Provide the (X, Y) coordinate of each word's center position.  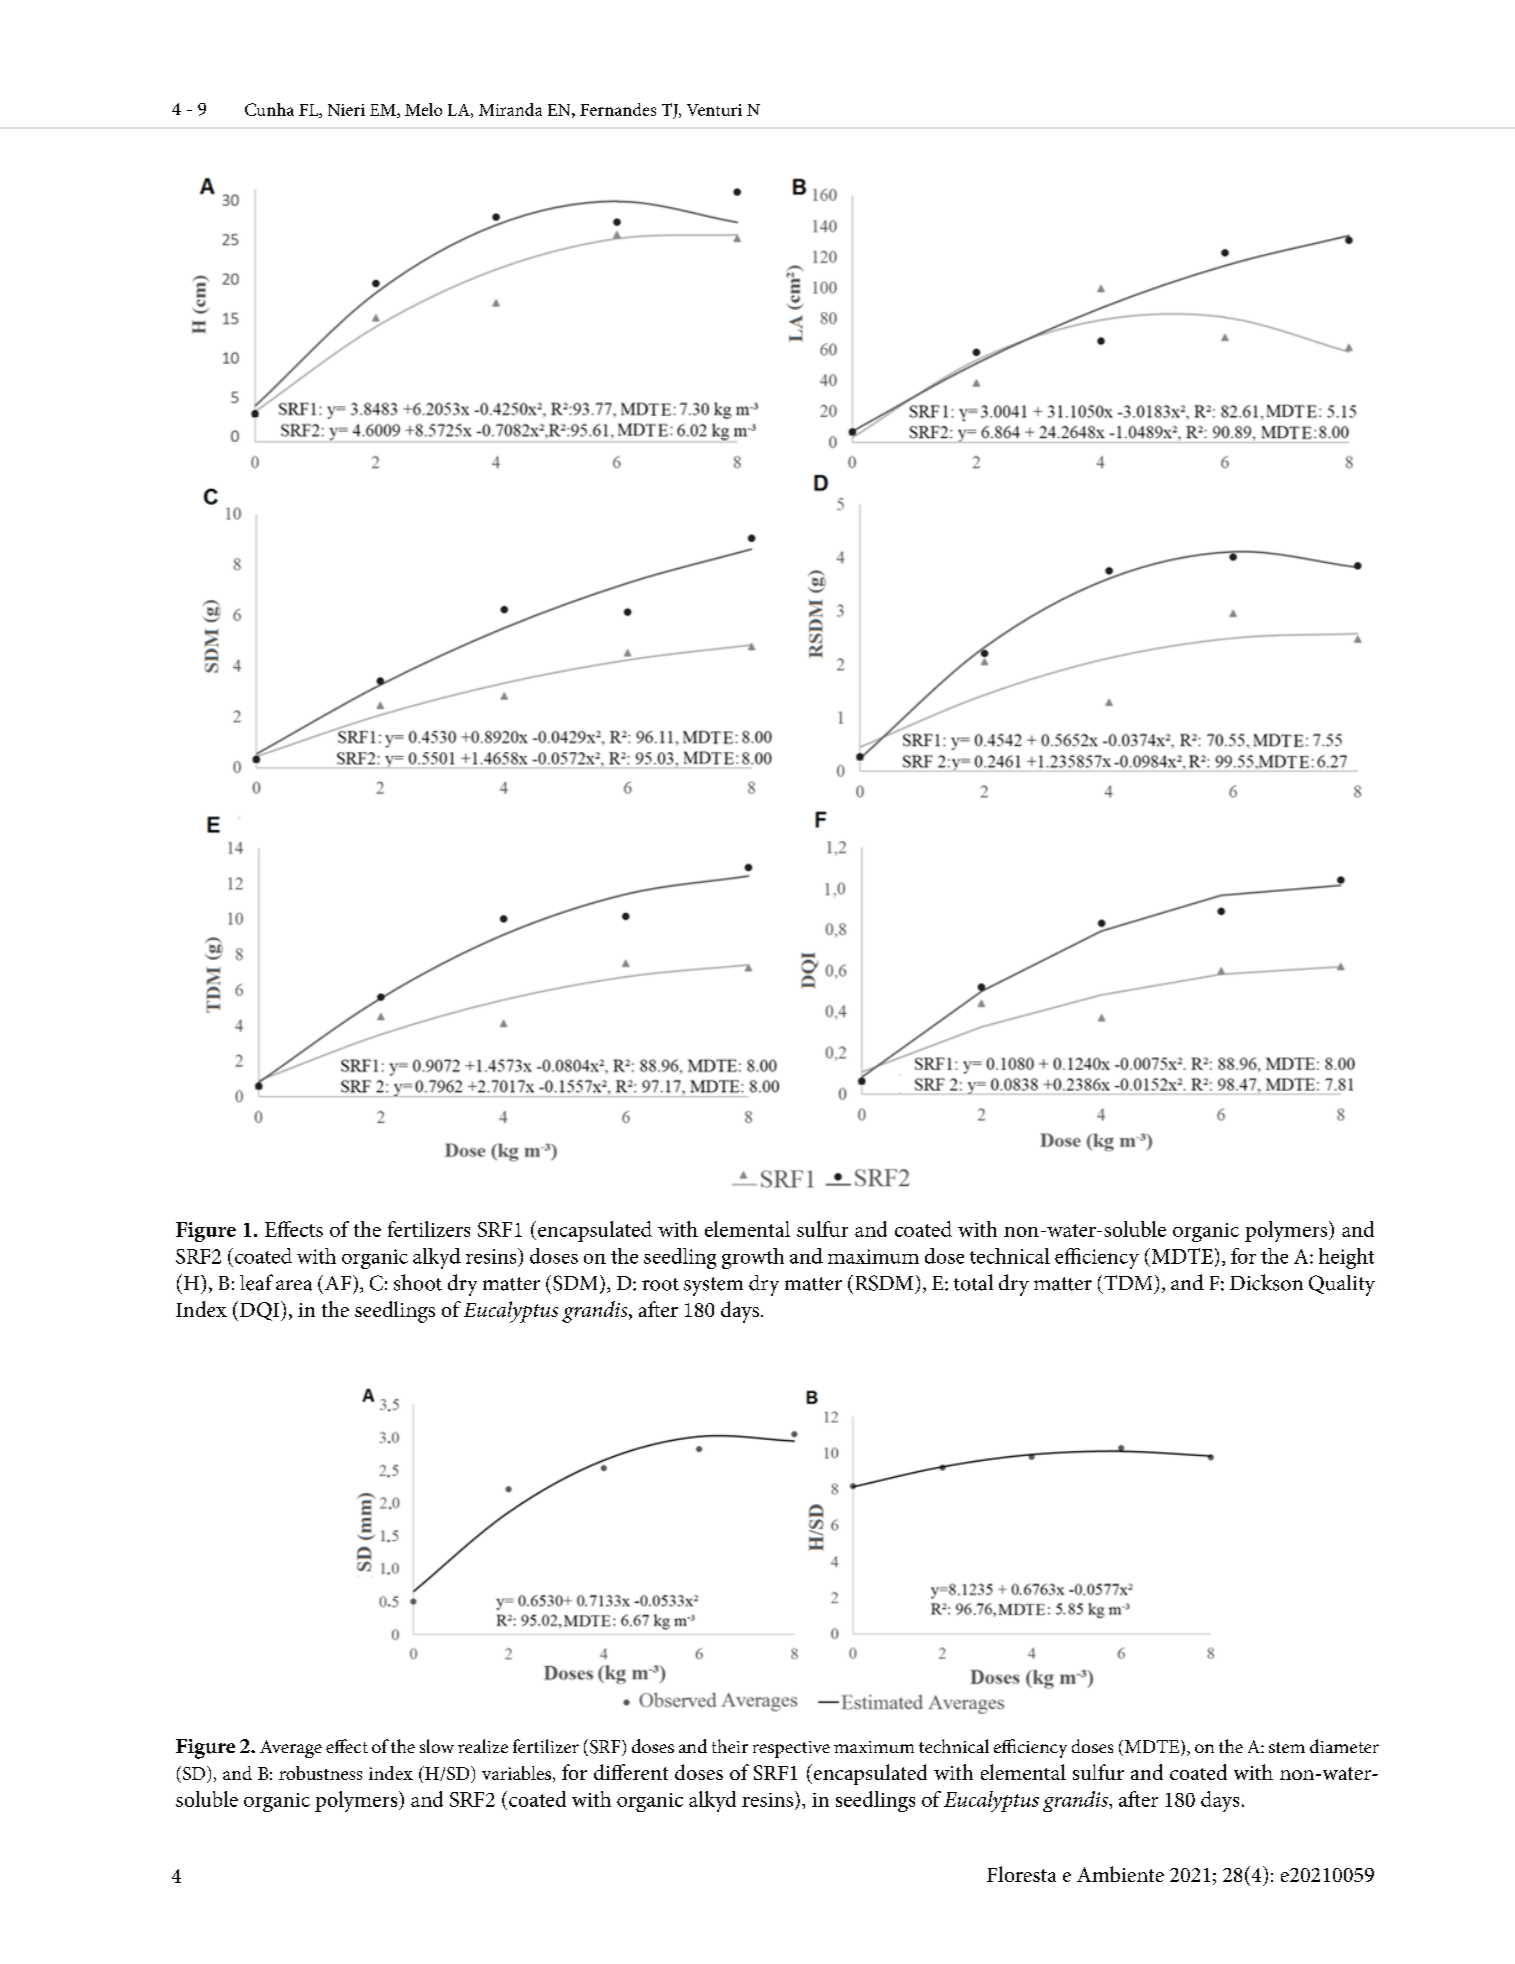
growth (753, 1258)
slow (437, 1746)
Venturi (714, 110)
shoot (418, 1282)
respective (791, 1749)
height (1346, 1258)
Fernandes (618, 109)
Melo (423, 109)
